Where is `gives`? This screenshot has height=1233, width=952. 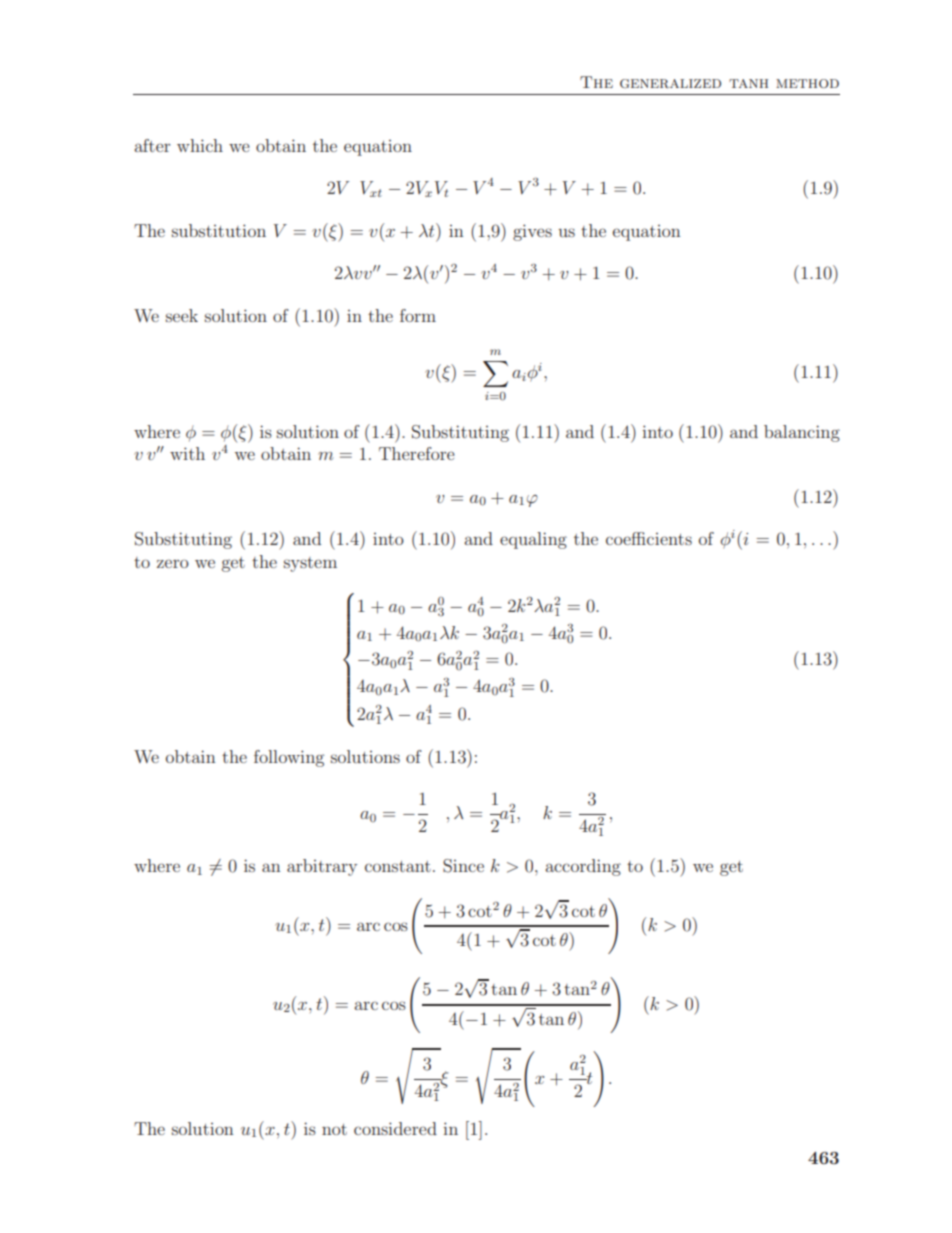 gives is located at coordinates (532, 232).
